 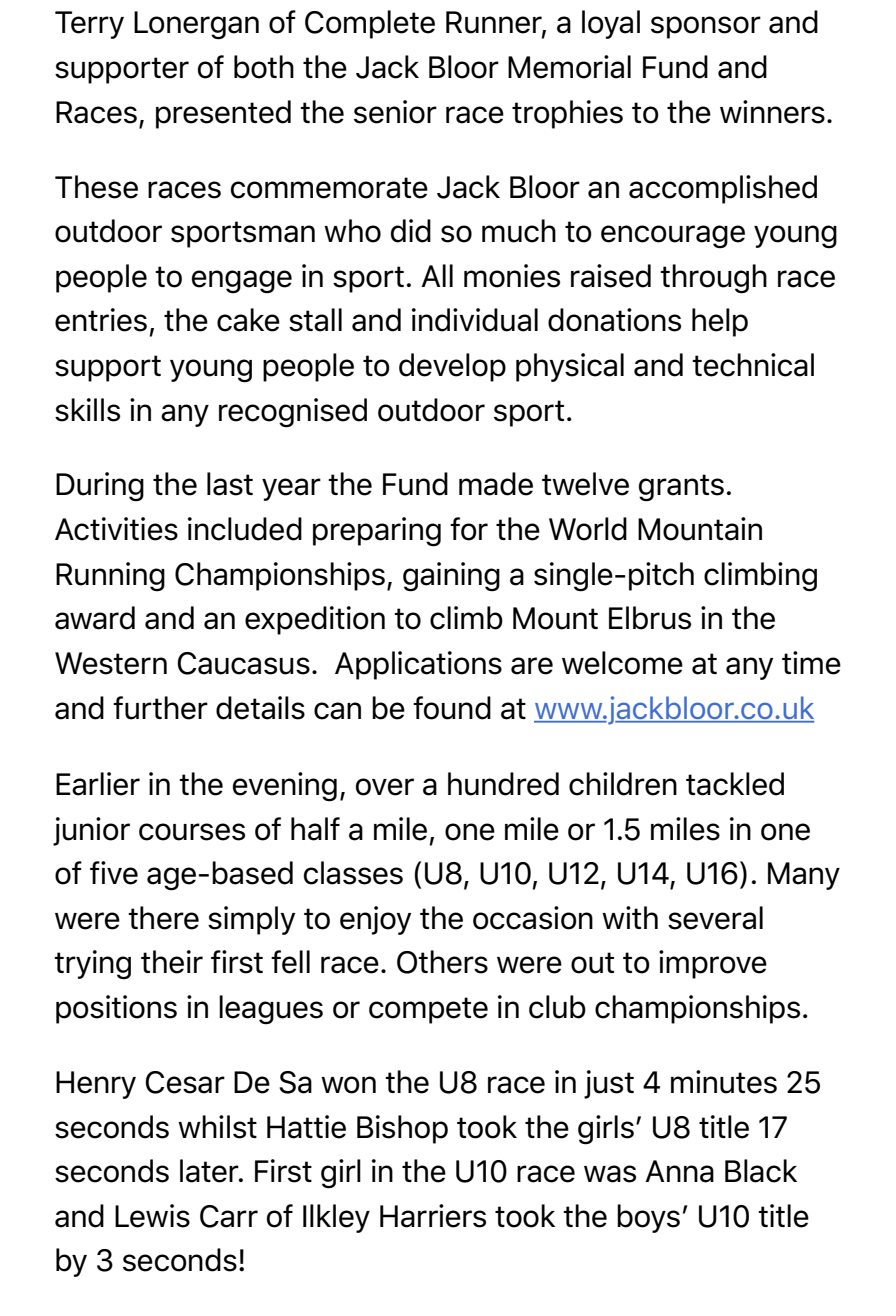 What do you see at coordinates (395, 112) in the screenshot?
I see `senior` at bounding box center [395, 112].
